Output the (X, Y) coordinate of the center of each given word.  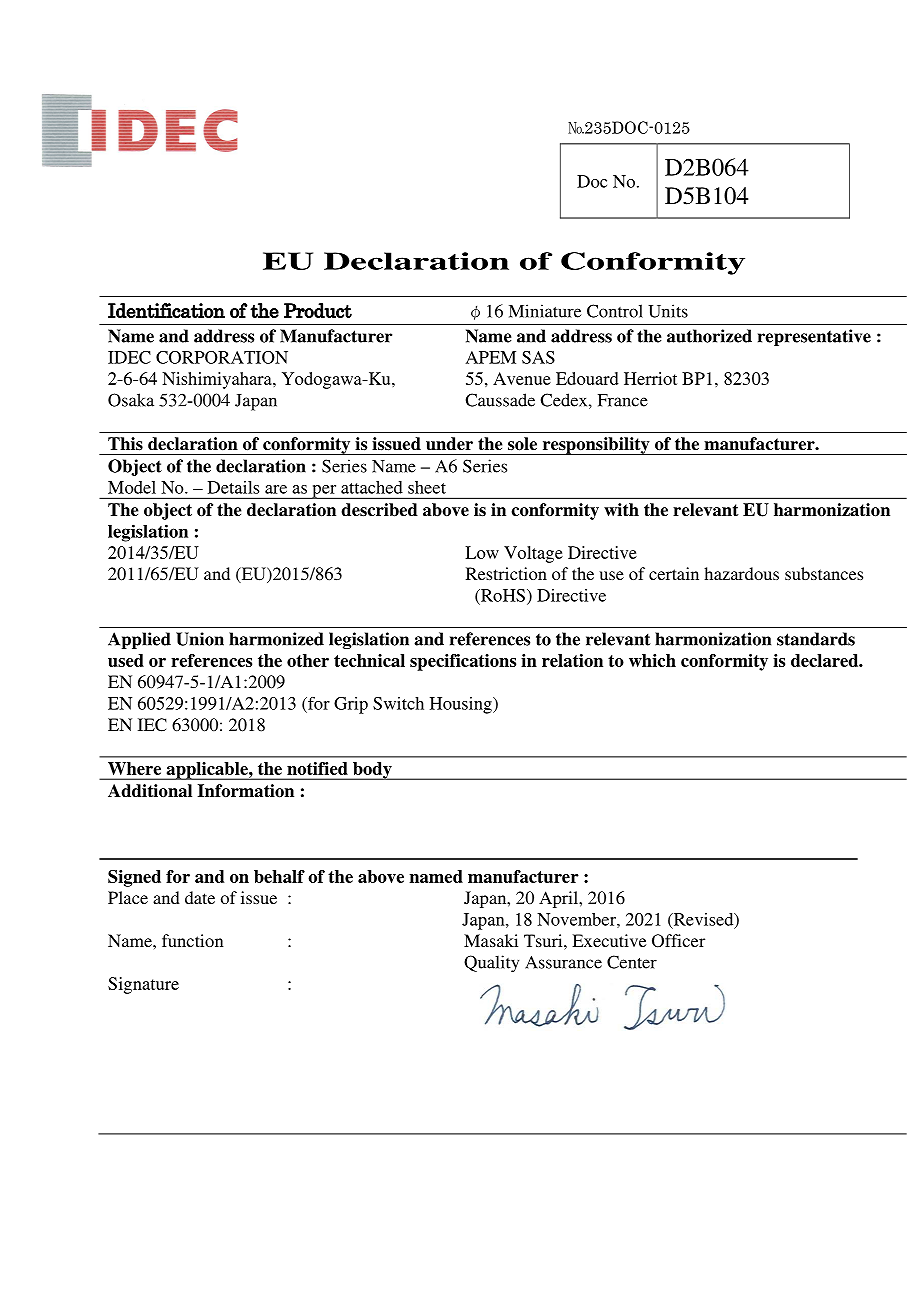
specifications (463, 662)
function (193, 940)
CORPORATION (222, 357)
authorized (709, 336)
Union (200, 639)
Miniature (545, 311)
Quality (491, 964)
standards (816, 639)
